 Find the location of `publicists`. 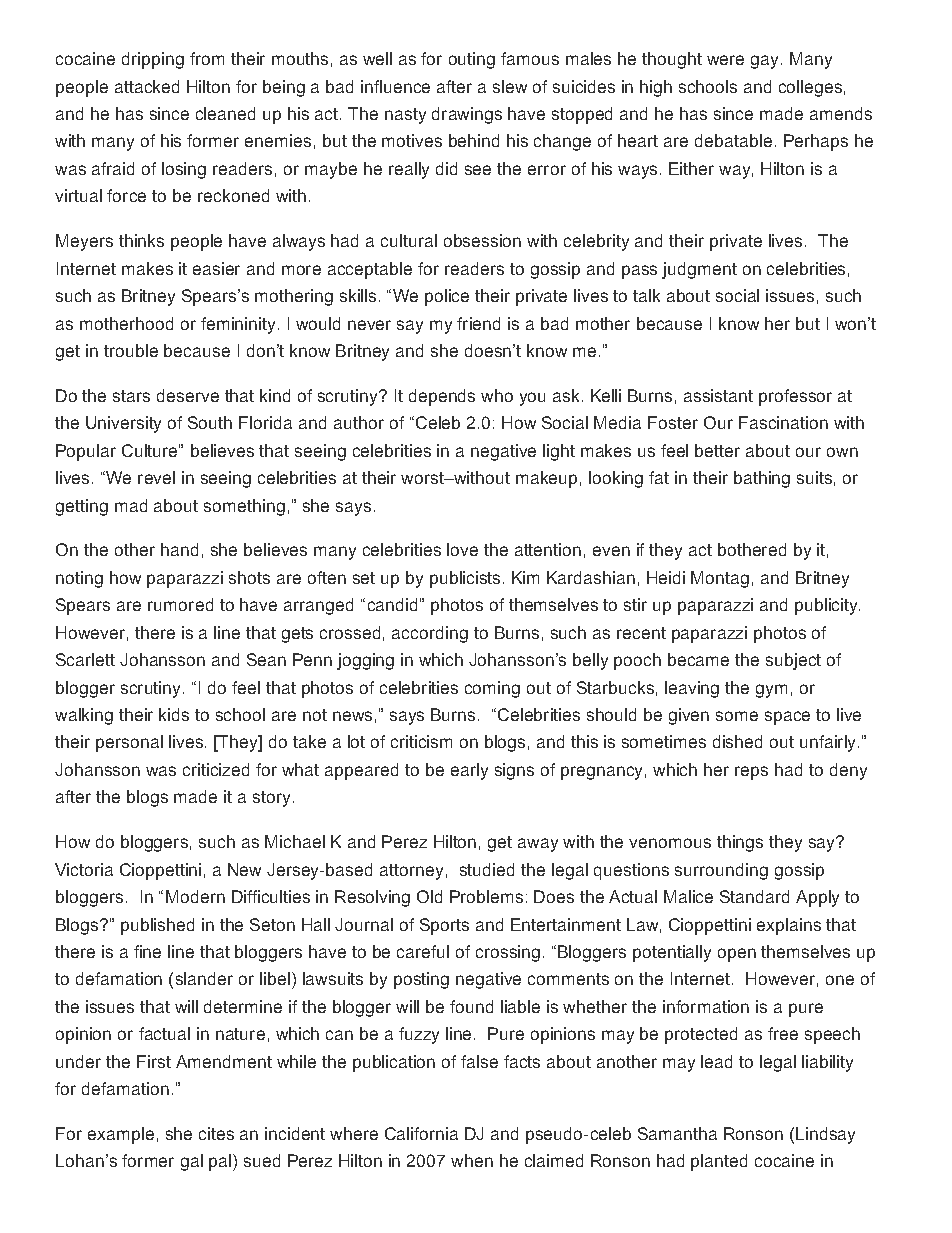

publicists is located at coordinates (465, 579).
